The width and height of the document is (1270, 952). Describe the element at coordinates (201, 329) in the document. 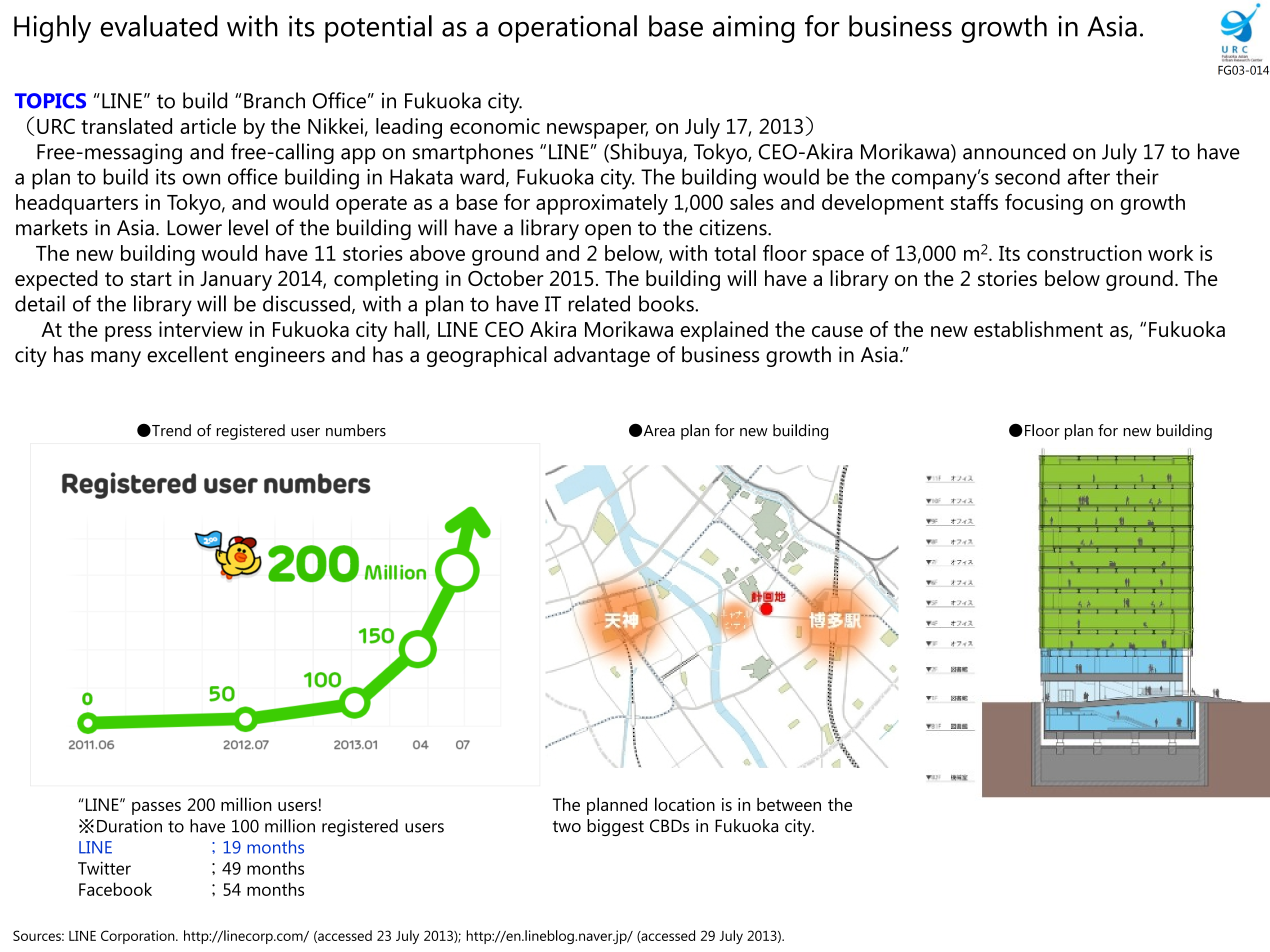

I see `interview` at that location.
